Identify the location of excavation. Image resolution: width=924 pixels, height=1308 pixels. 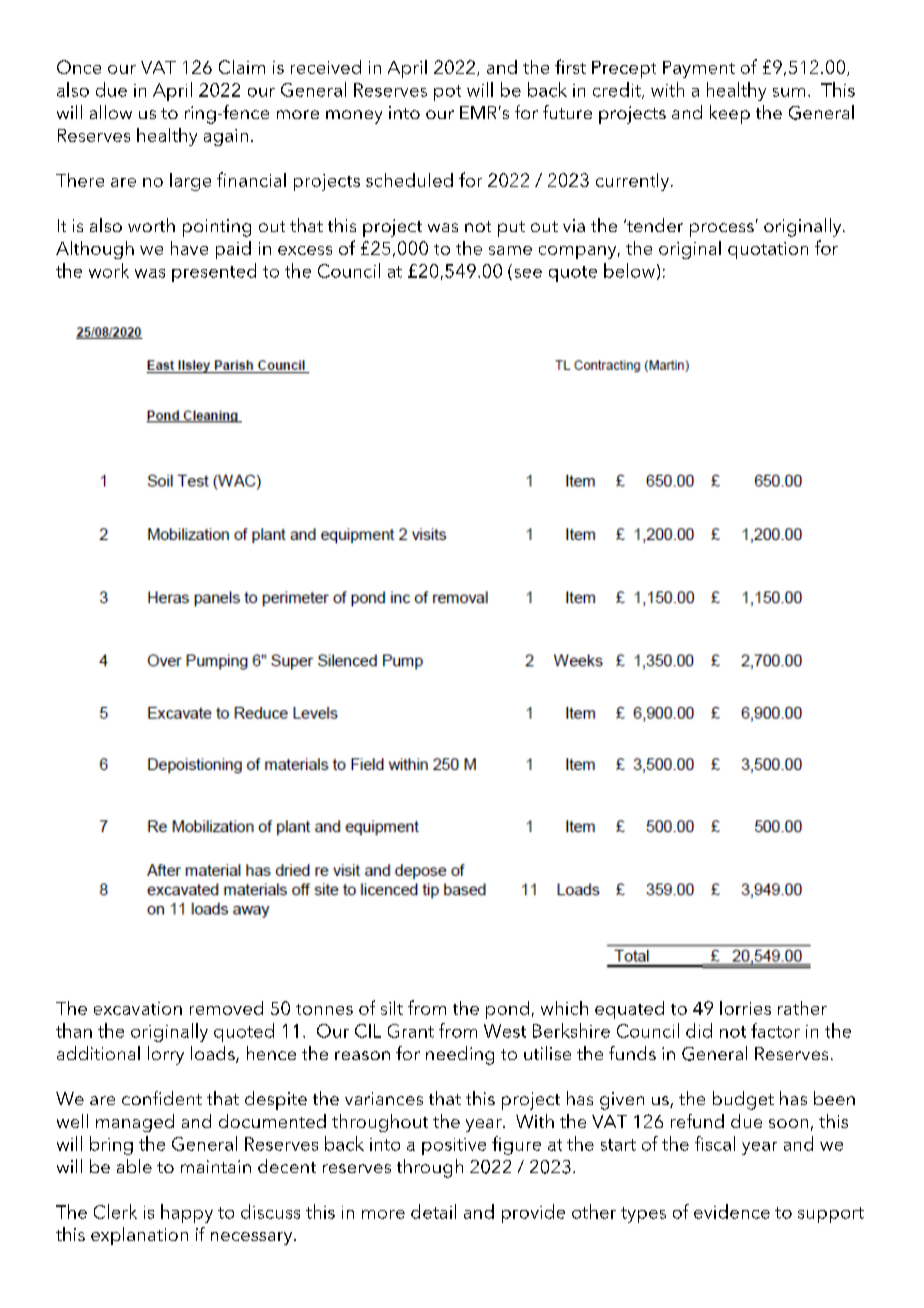
(138, 1008).
